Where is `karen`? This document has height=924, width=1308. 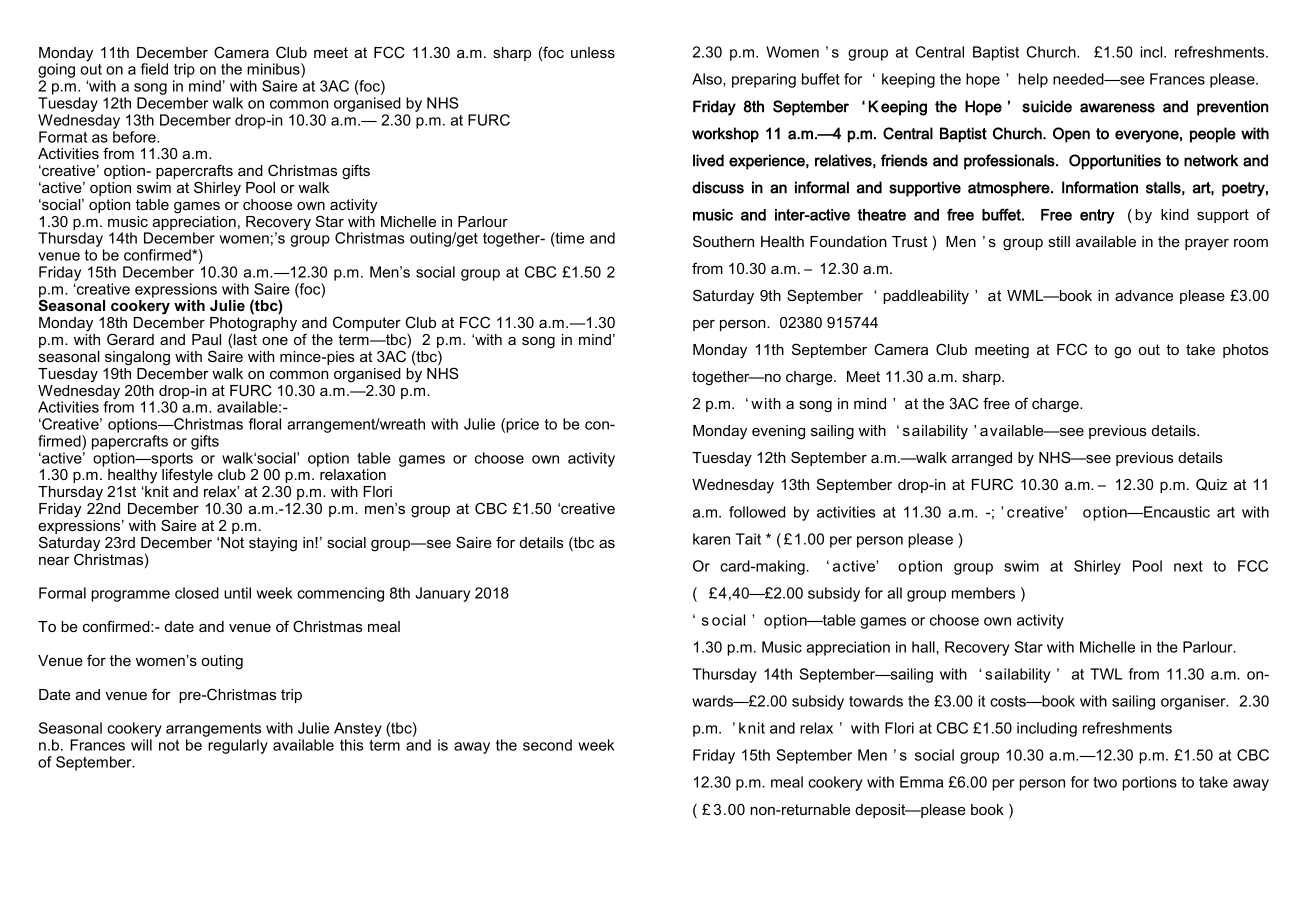 karen is located at coordinates (711, 539).
